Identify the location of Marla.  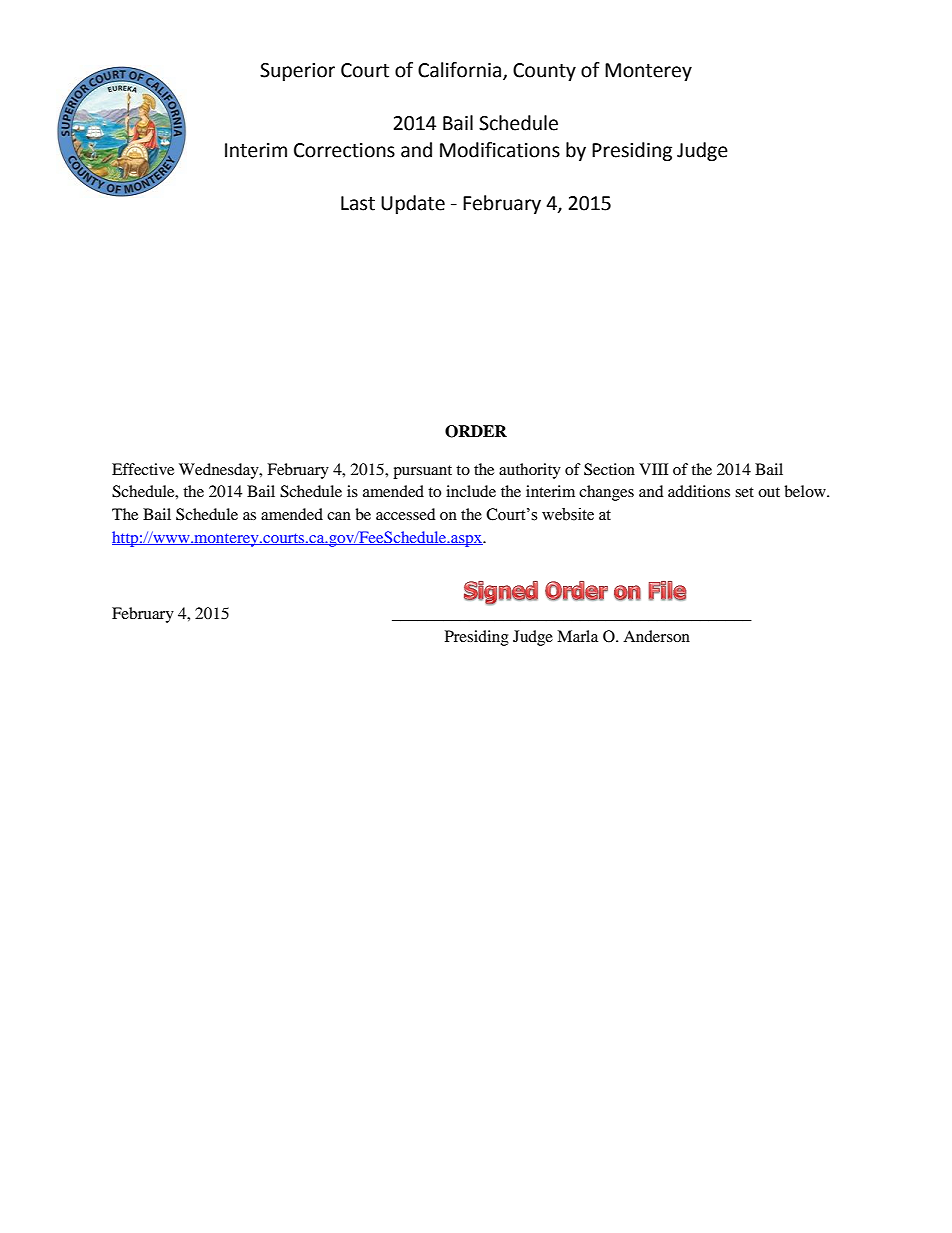
(577, 636).
